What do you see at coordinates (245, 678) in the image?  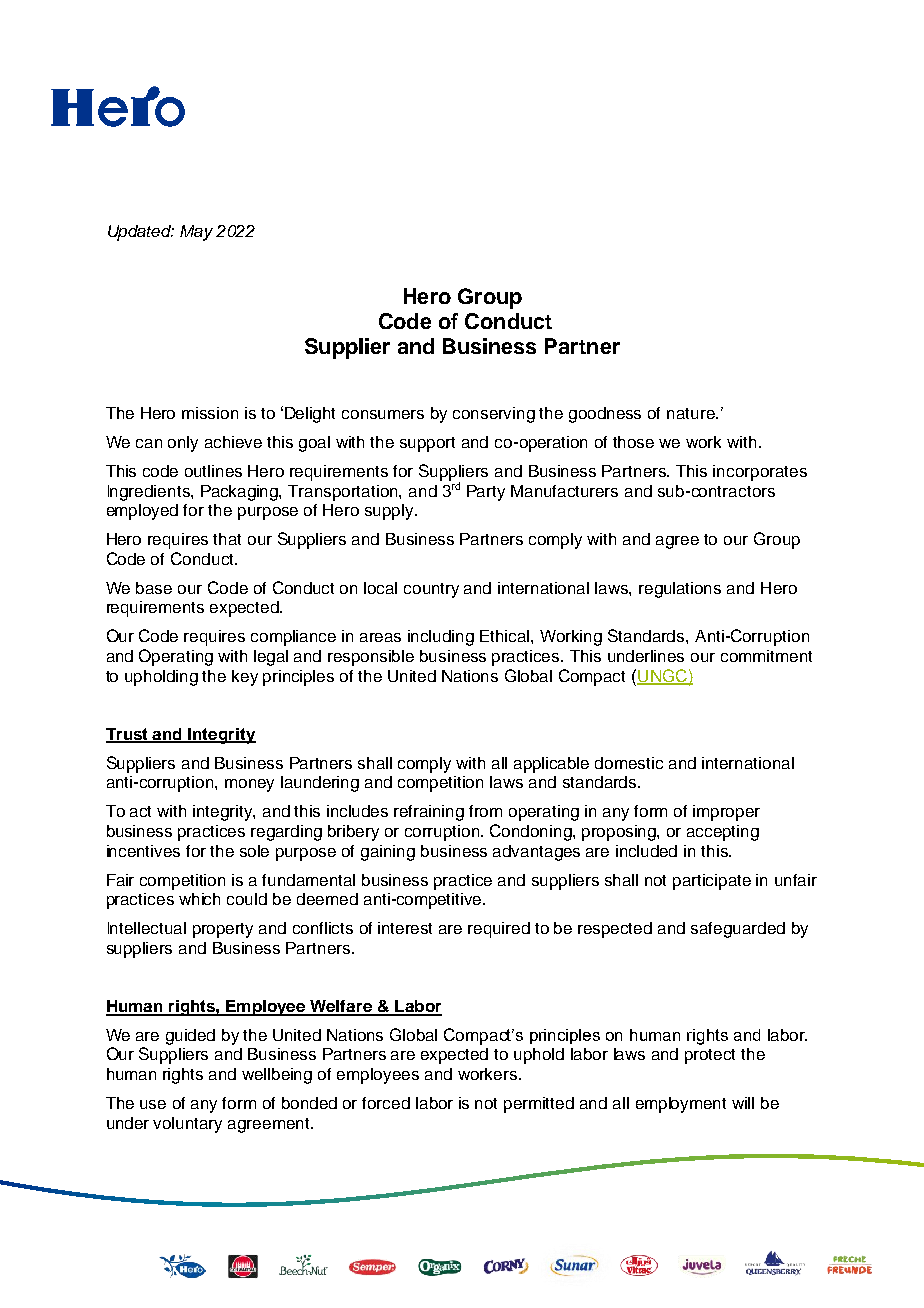 I see `key` at bounding box center [245, 678].
